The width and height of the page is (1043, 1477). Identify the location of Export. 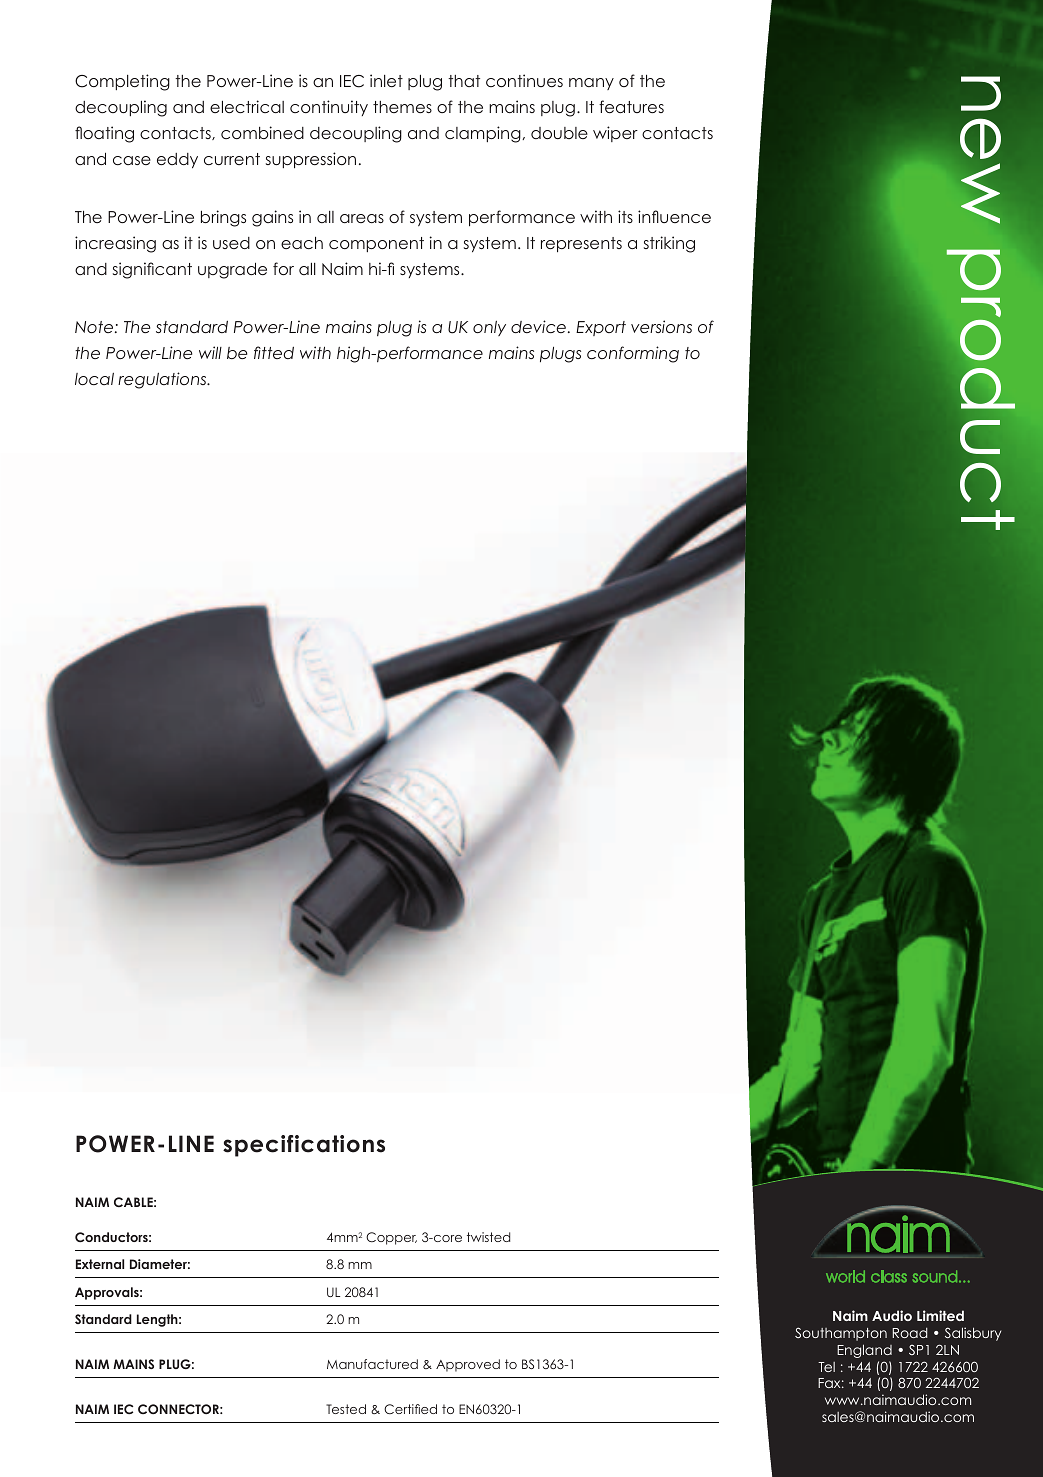
(601, 328).
